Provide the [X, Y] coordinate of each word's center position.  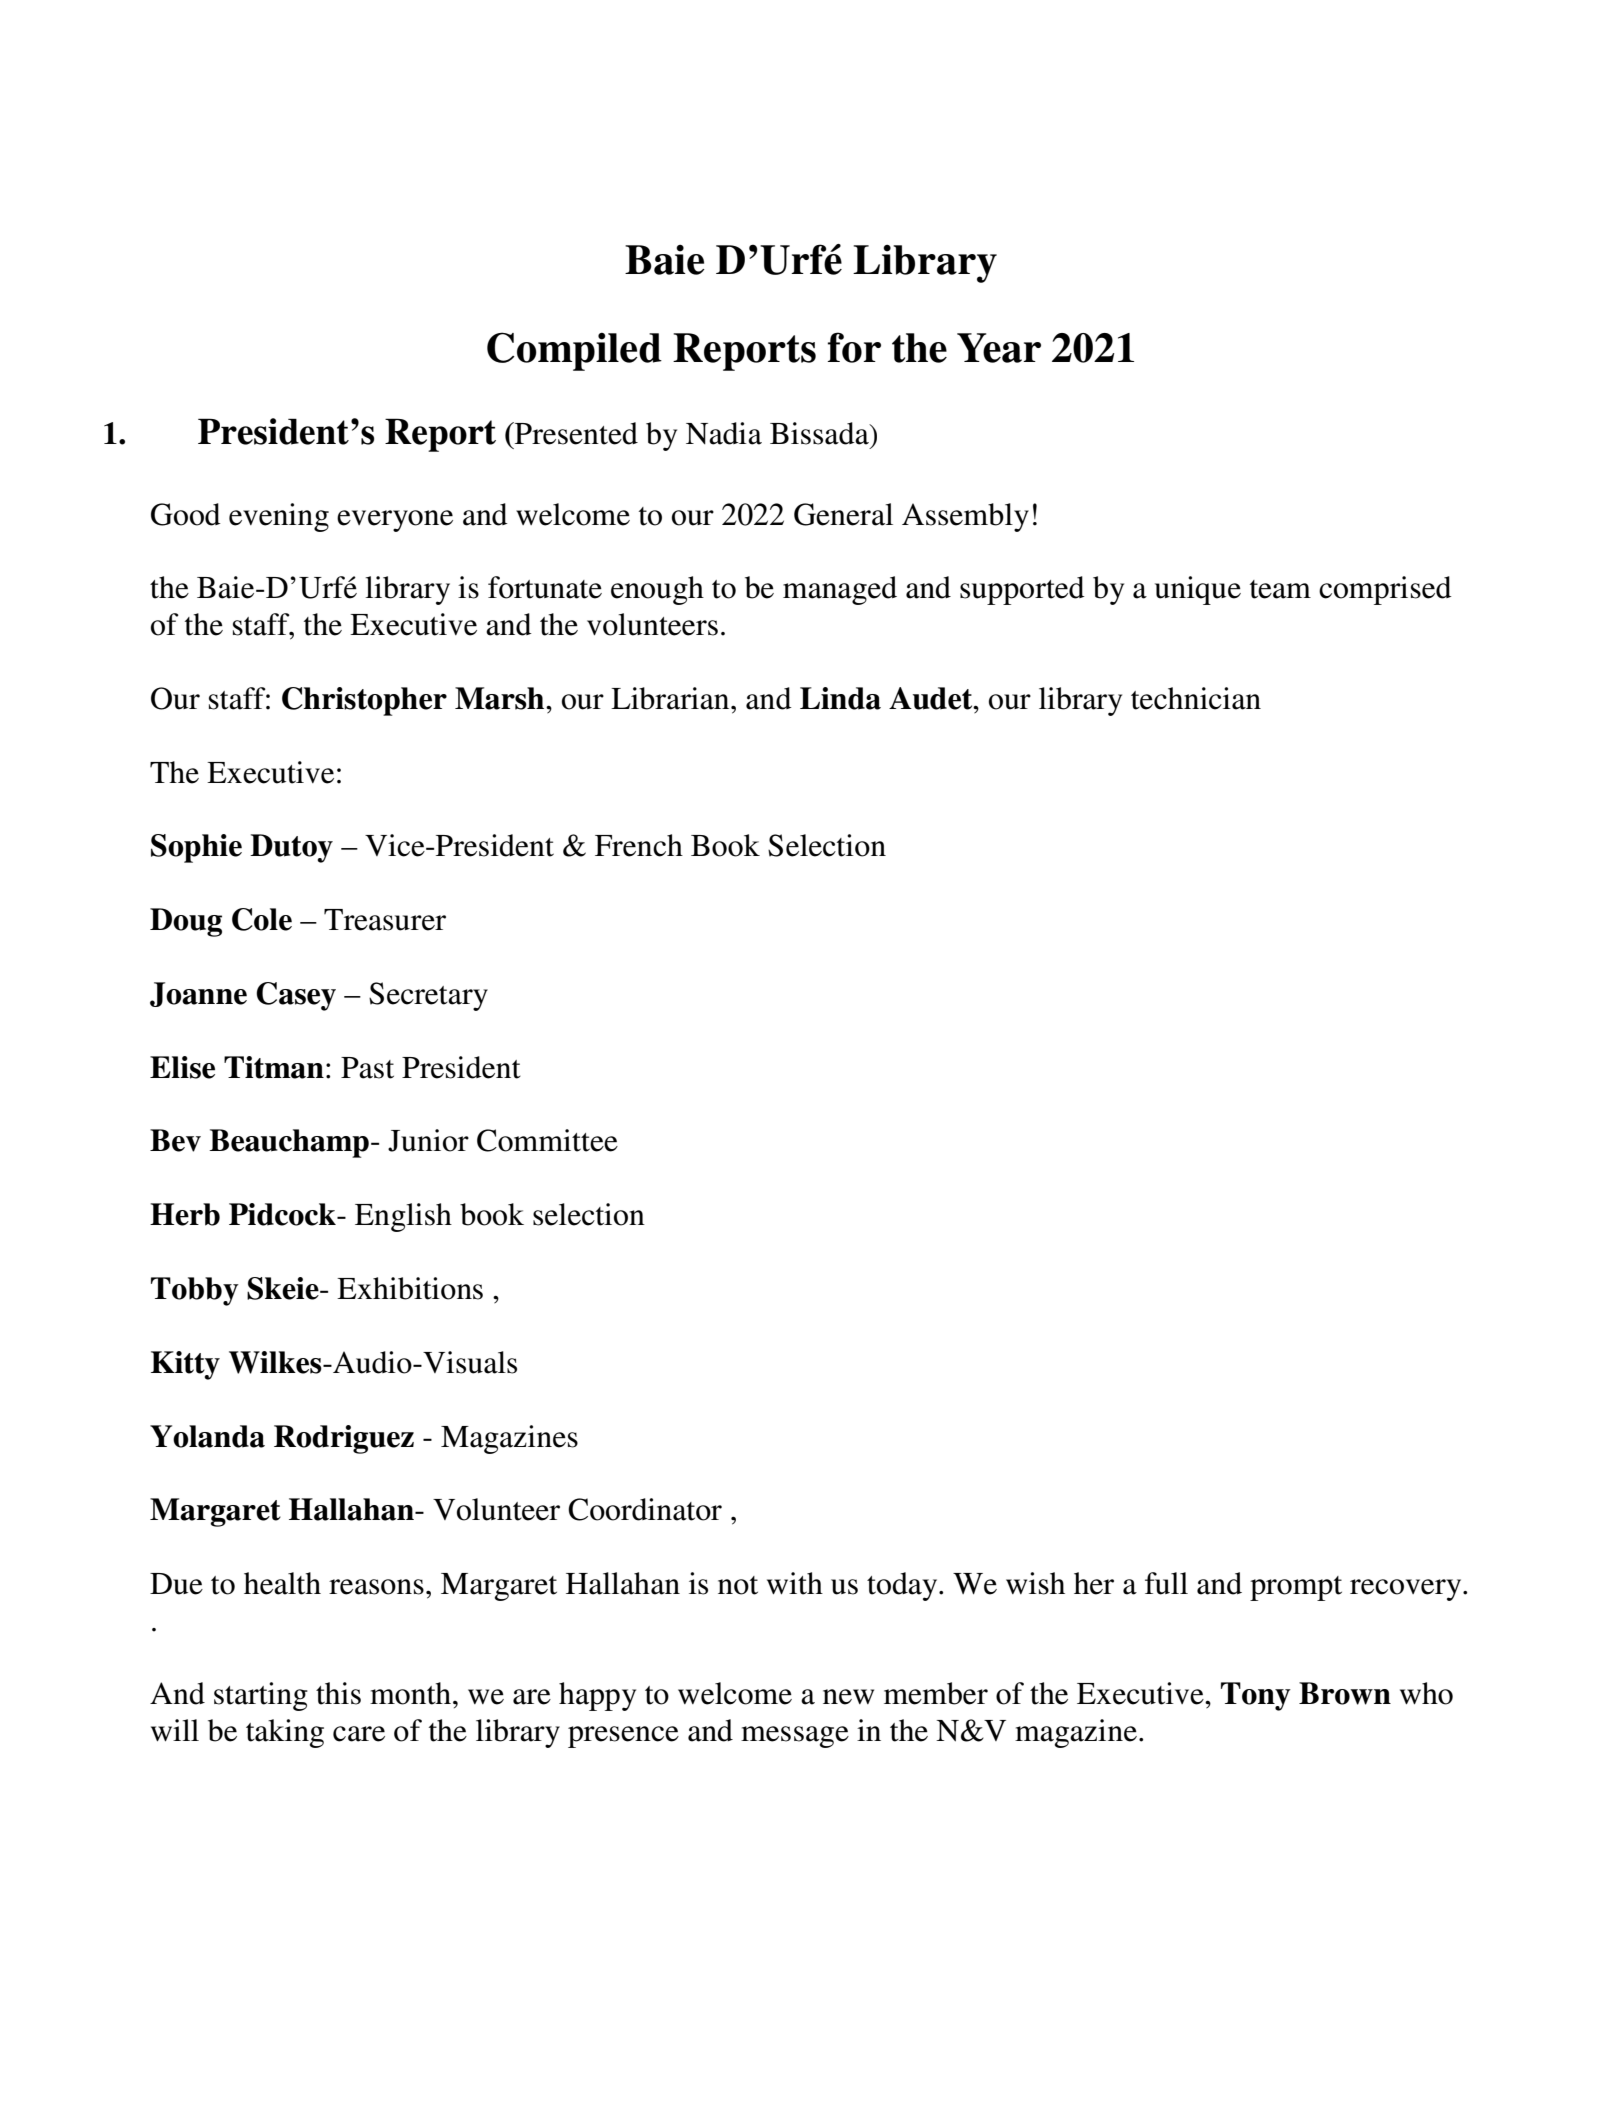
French [639, 845]
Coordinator [645, 1509]
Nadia [724, 433]
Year [999, 348]
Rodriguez [344, 1439]
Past [367, 1068]
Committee [547, 1140]
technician [1196, 698]
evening [279, 517]
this [338, 1693]
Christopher [364, 701]
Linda [840, 698]
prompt [1296, 1588]
